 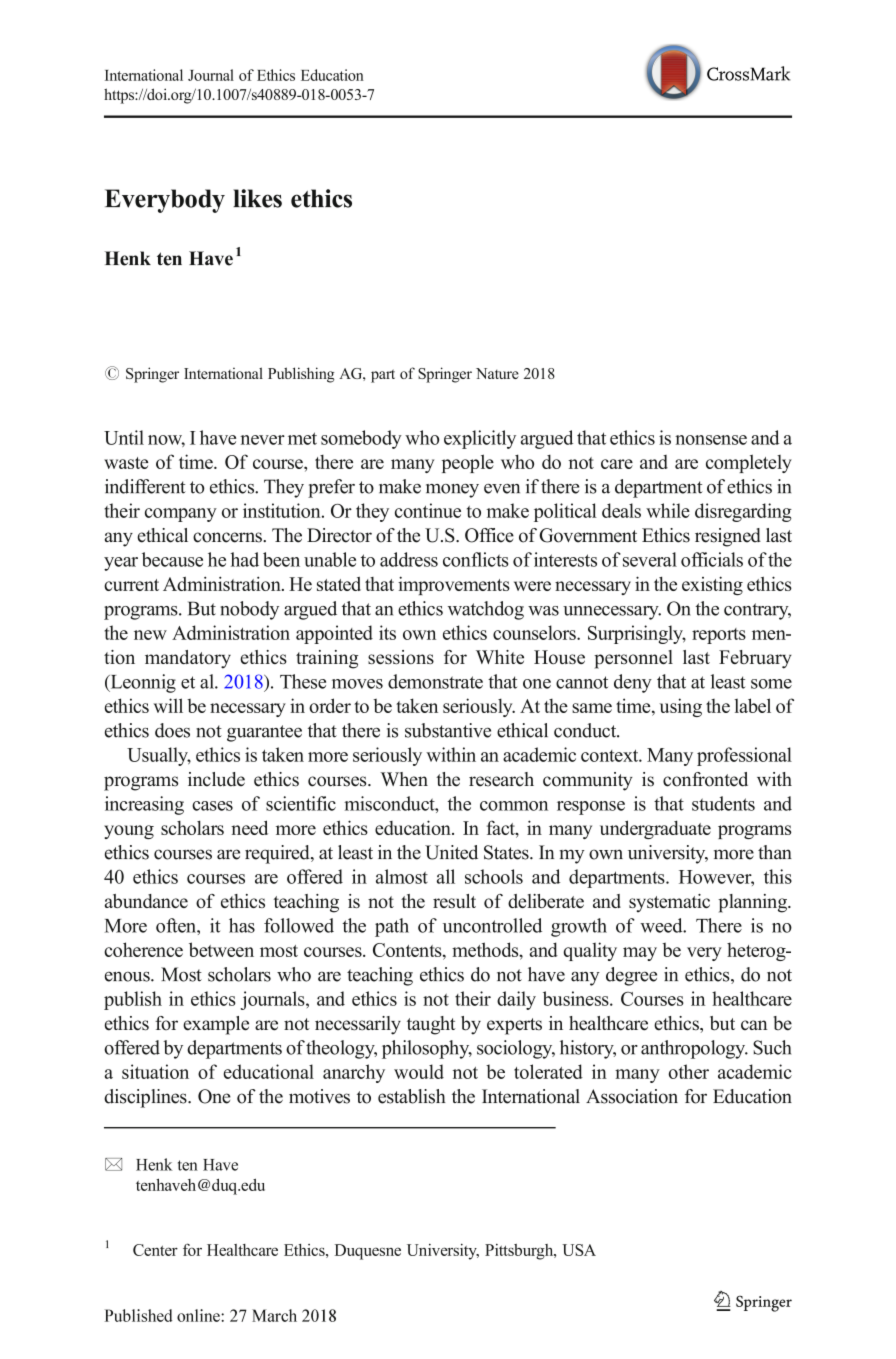 What do you see at coordinates (579, 1250) in the screenshot?
I see `USA` at bounding box center [579, 1250].
